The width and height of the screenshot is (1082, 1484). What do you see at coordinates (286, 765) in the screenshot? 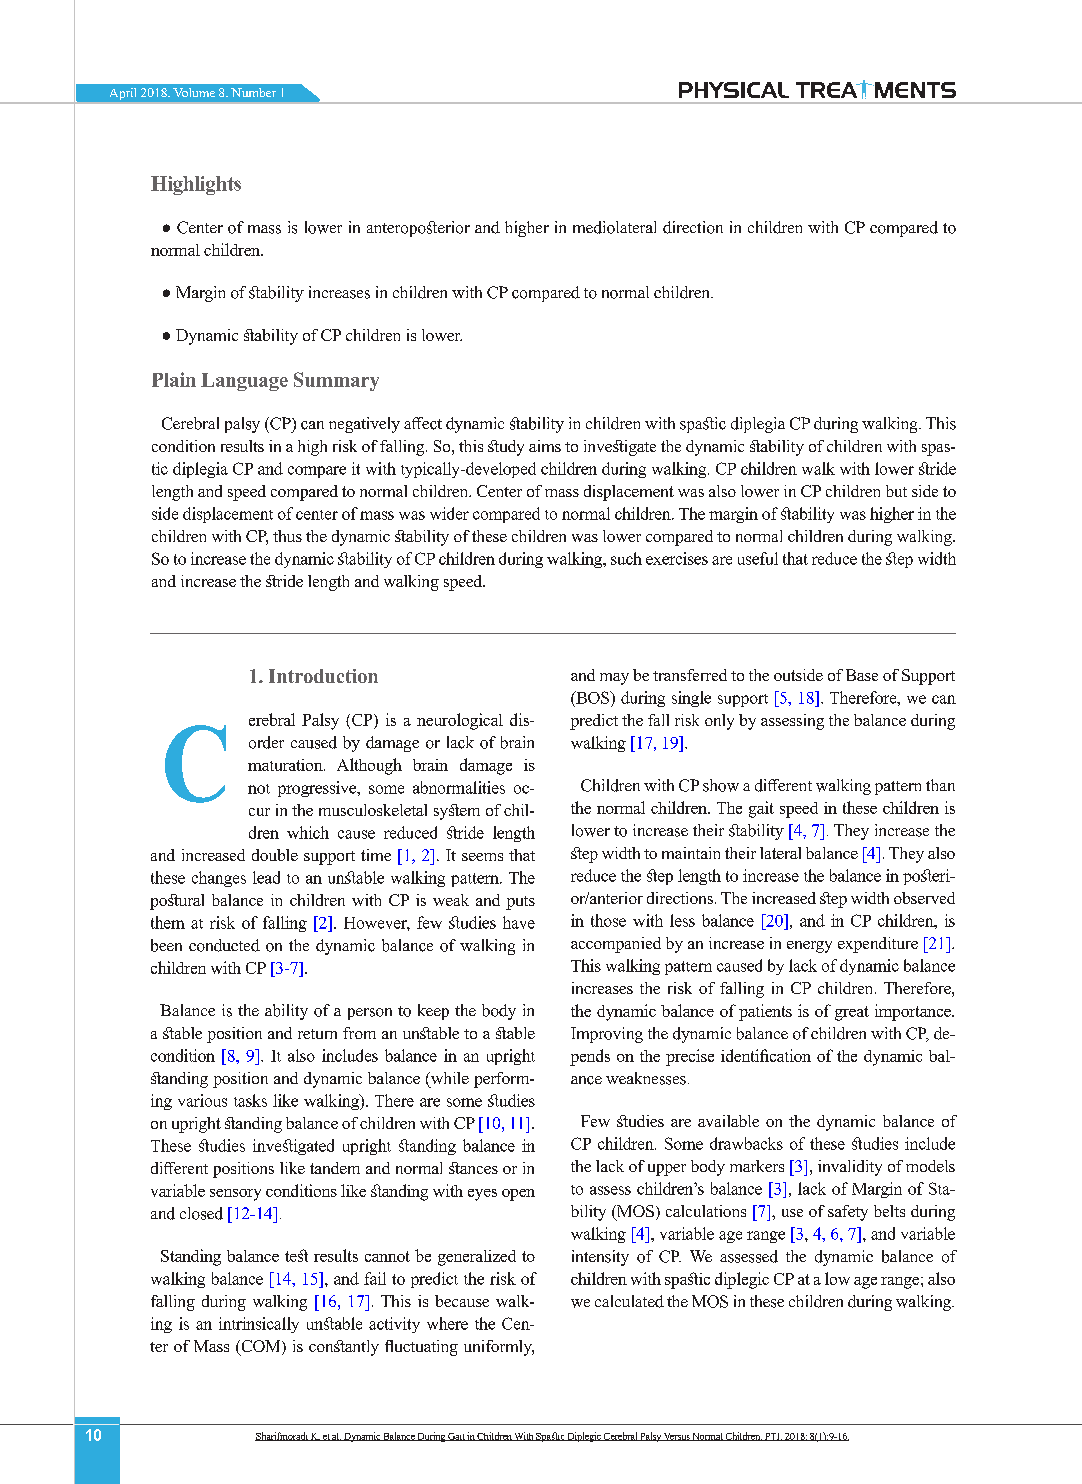
I see `maturation` at bounding box center [286, 765].
